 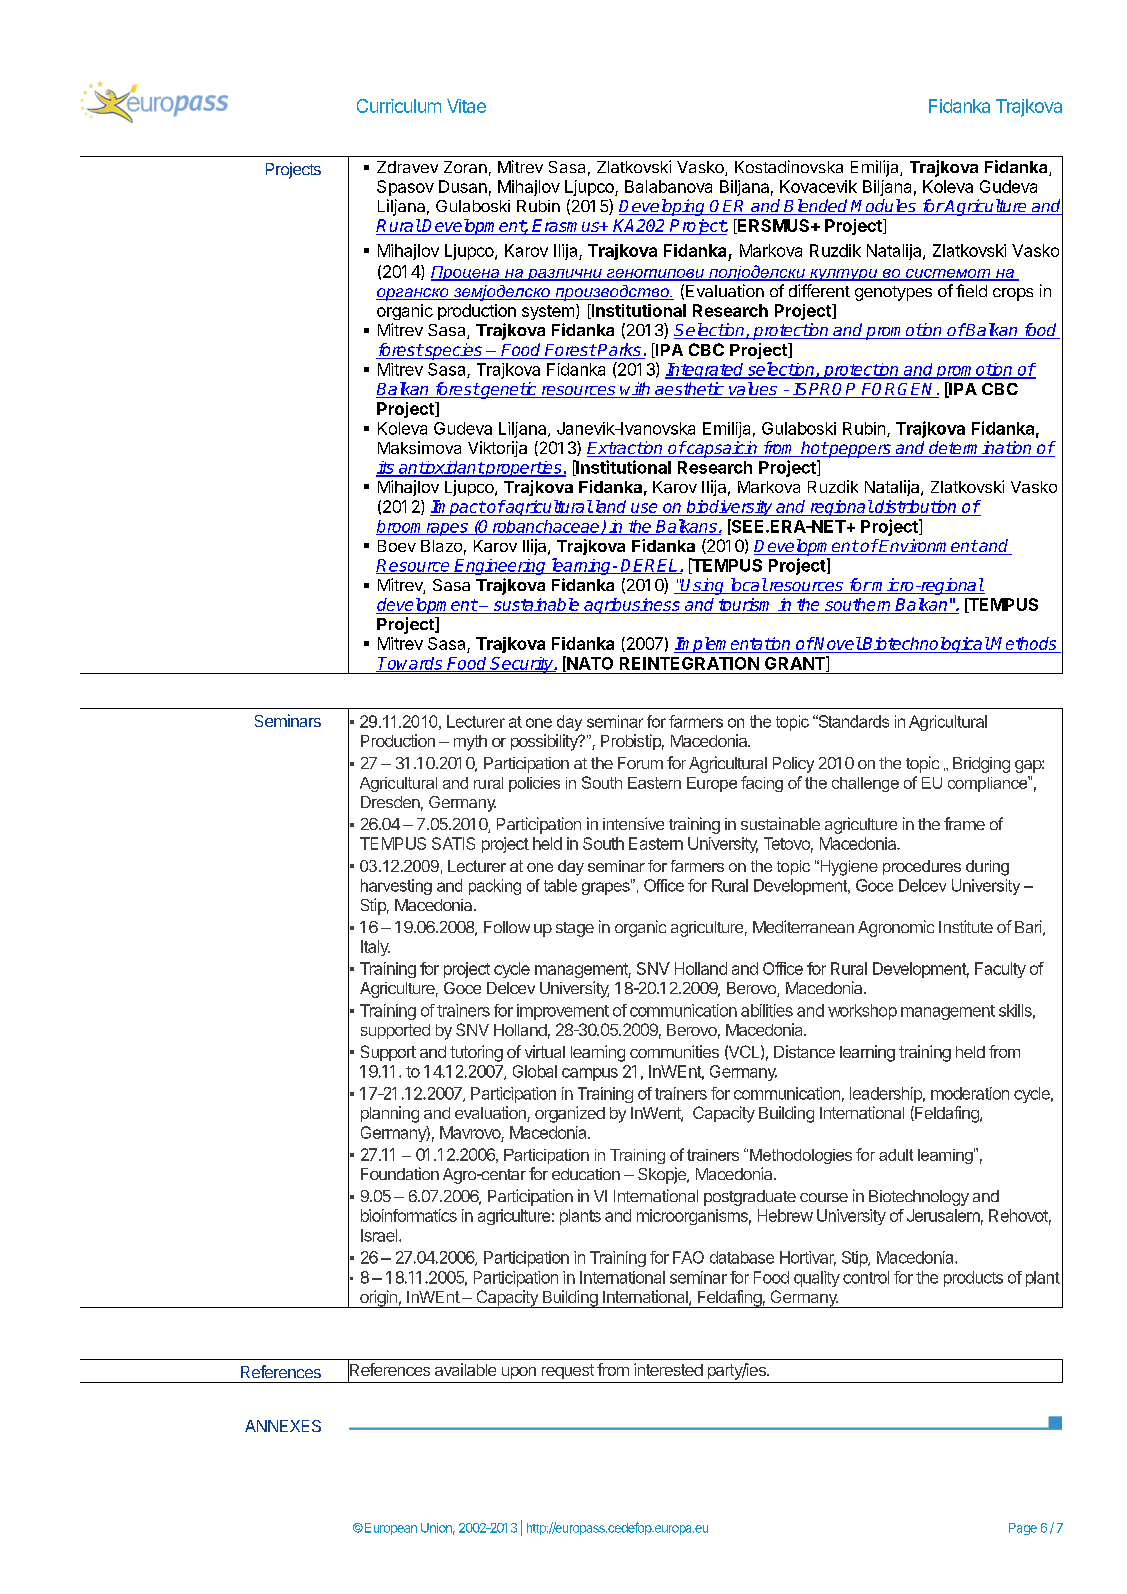 What do you see at coordinates (396, 887) in the screenshot?
I see `harvesting` at bounding box center [396, 887].
